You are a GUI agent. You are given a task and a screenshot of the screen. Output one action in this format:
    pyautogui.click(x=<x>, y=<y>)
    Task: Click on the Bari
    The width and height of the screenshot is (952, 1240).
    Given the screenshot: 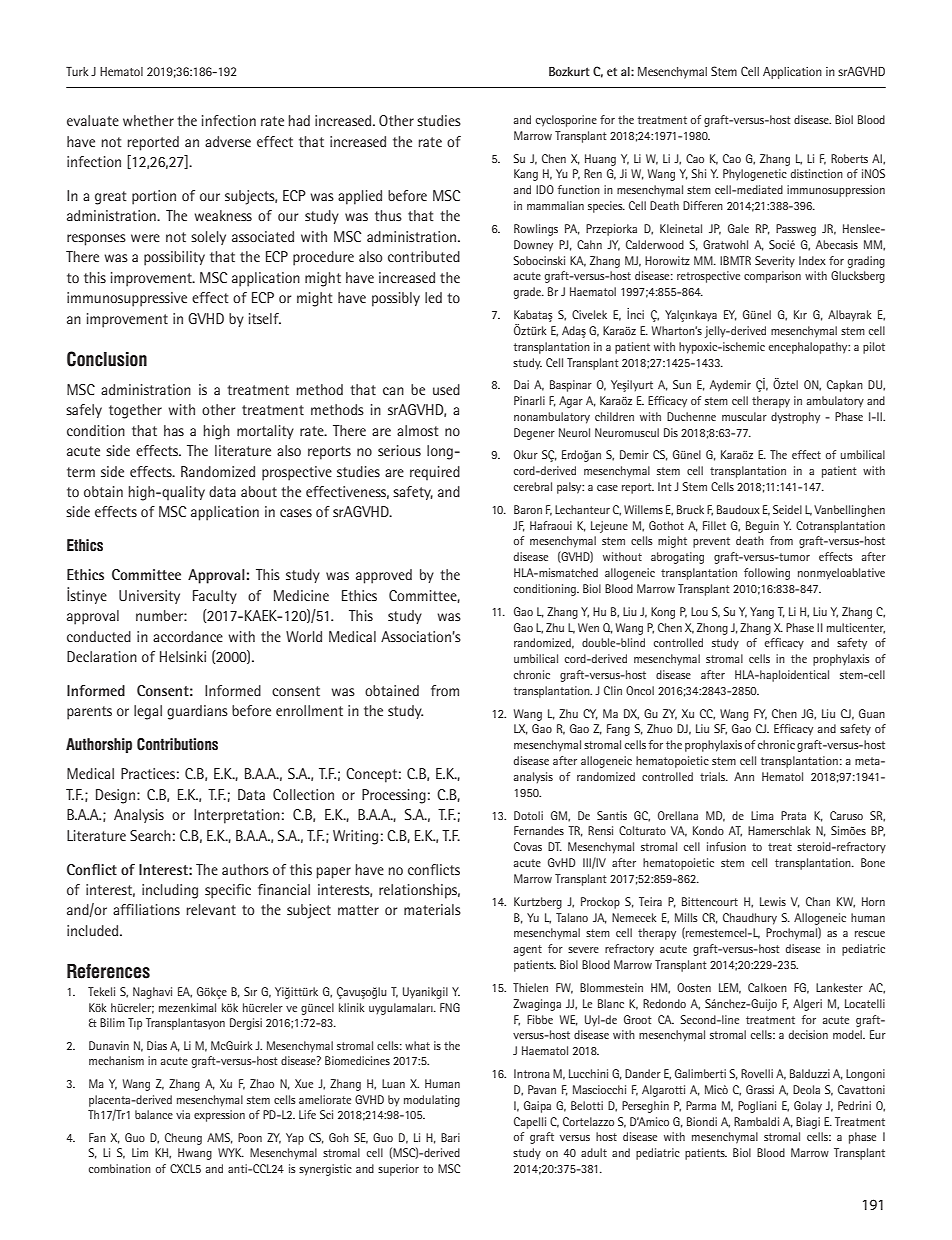 What is the action you would take?
    pyautogui.click(x=450, y=1137)
